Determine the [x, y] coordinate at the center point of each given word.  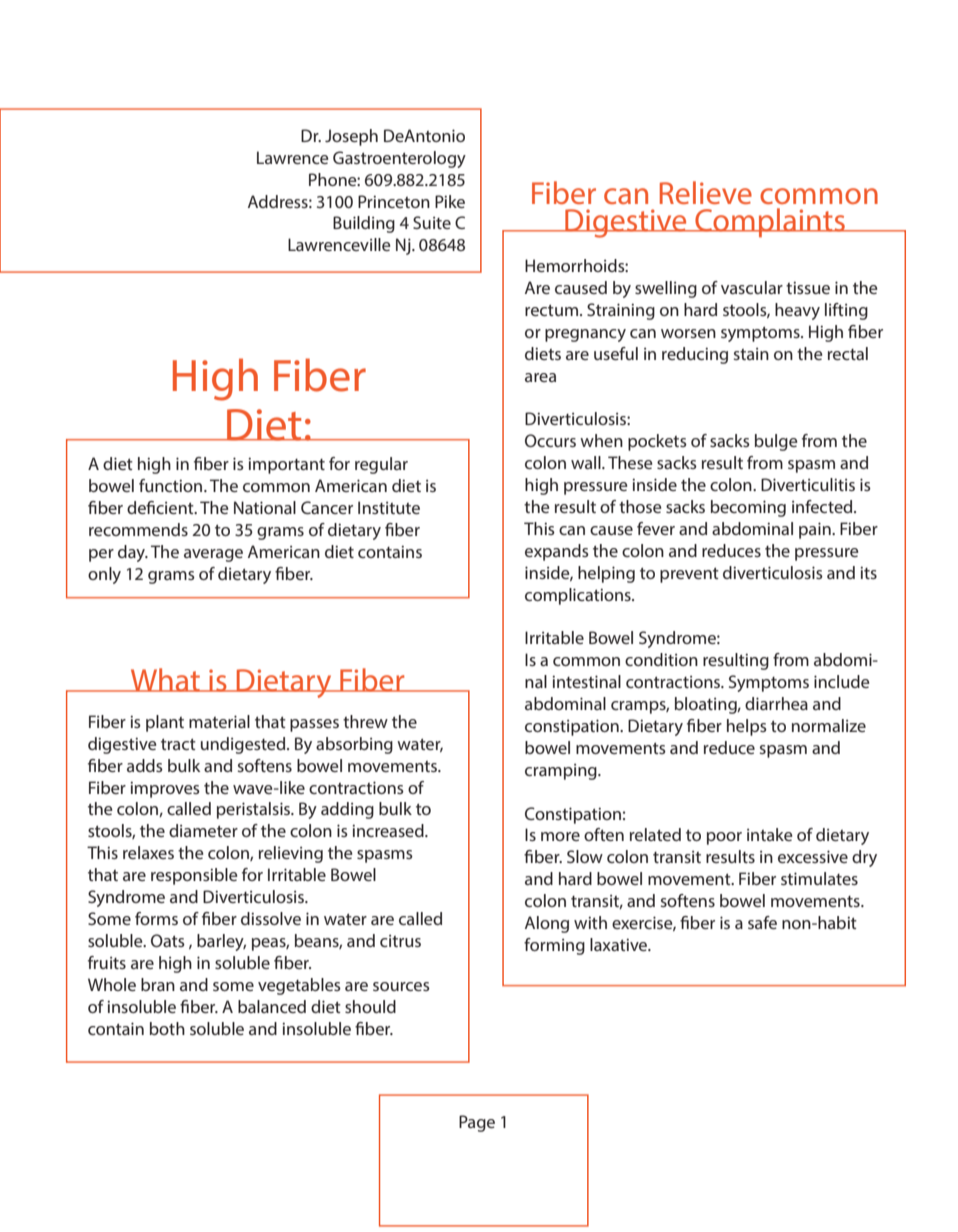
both [167, 1028]
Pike [450, 201]
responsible [194, 876]
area [540, 377]
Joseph [351, 137]
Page [477, 1123]
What [165, 680]
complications [579, 596]
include [842, 681]
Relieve [706, 192]
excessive [813, 856]
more [560, 836]
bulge [776, 442]
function [172, 485]
